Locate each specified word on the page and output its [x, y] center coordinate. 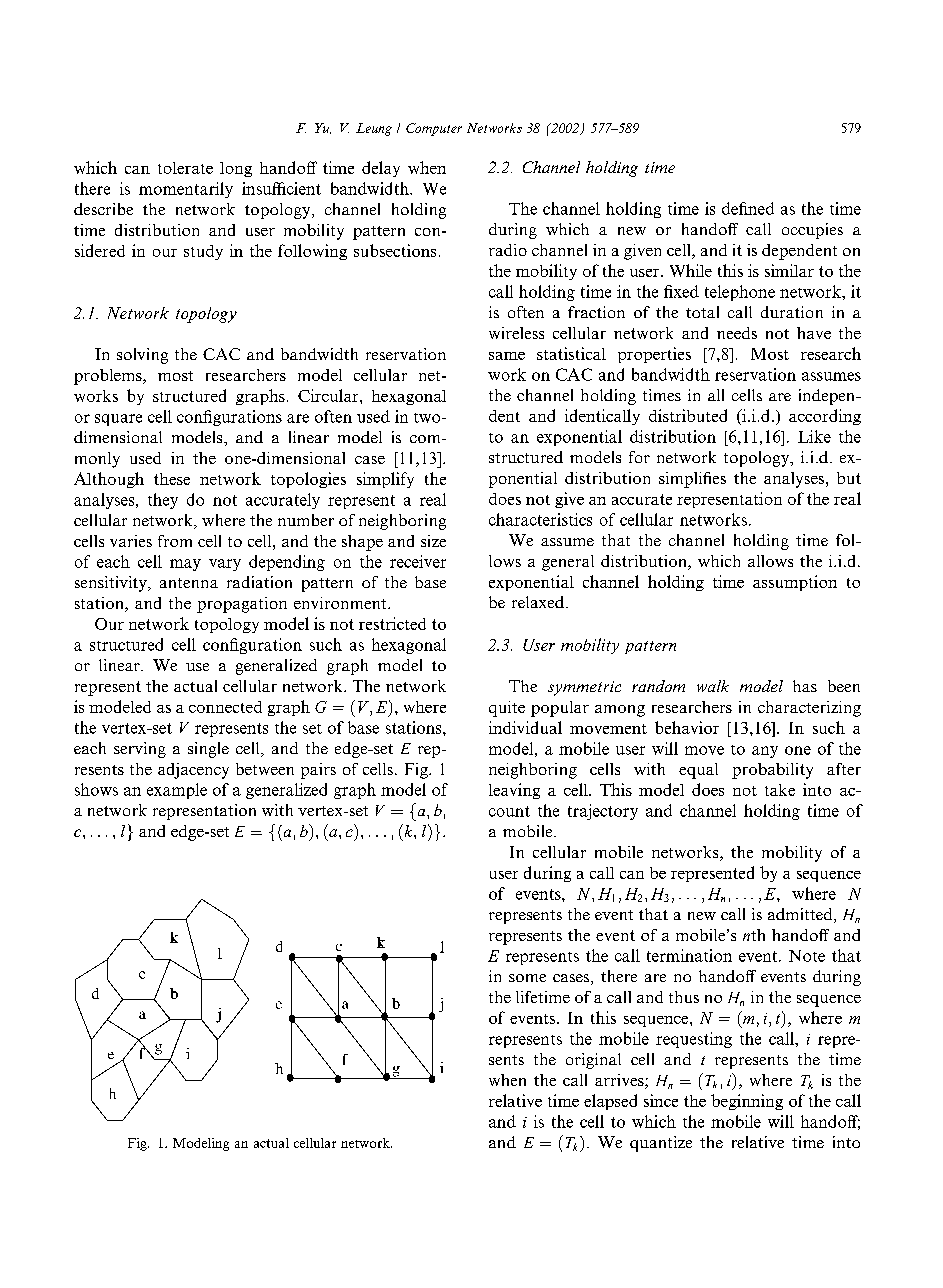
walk [713, 686]
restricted [392, 623]
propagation [242, 605]
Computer [434, 129]
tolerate [185, 168]
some [527, 978]
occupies [812, 231]
